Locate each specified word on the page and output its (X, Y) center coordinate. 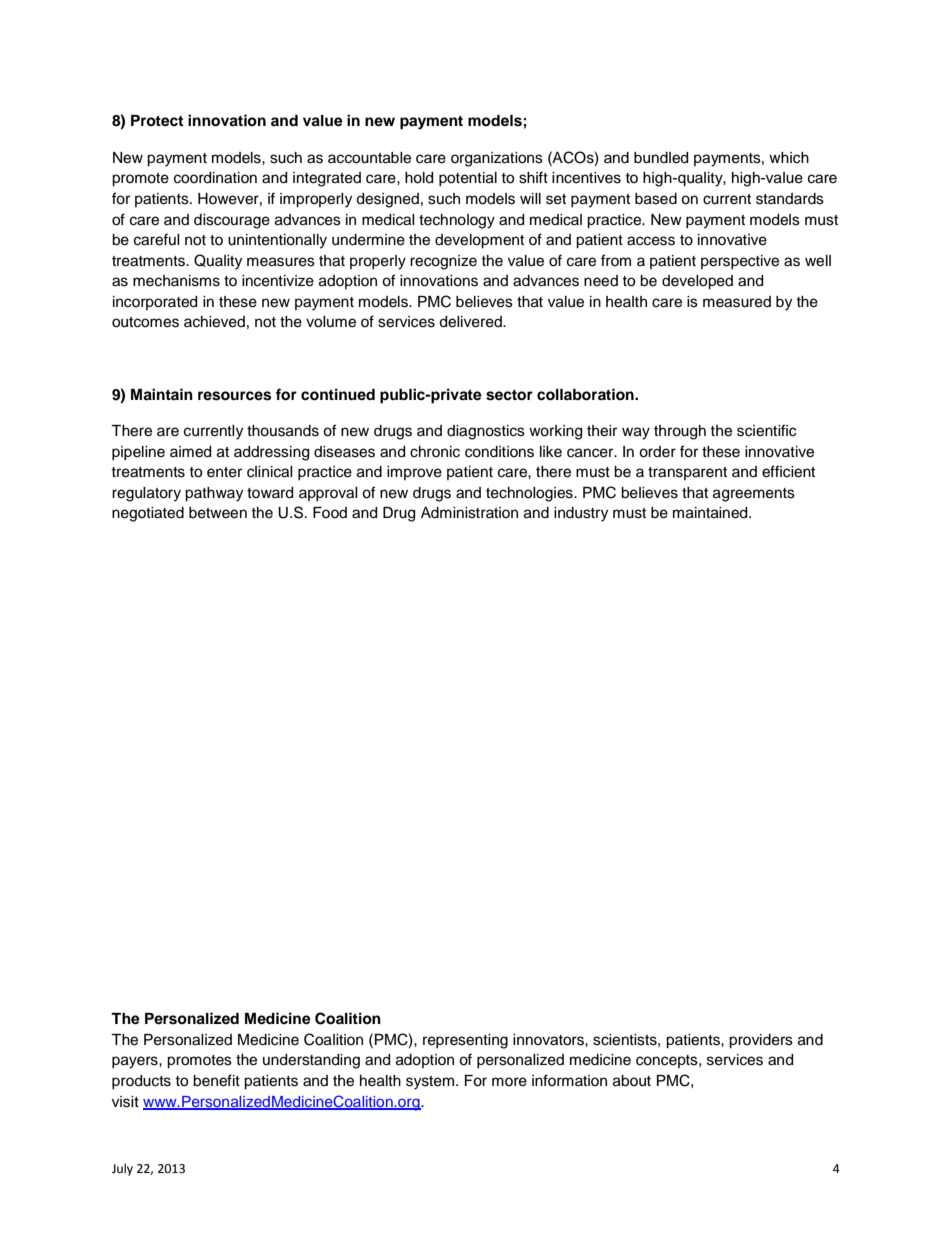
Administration (469, 513)
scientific (766, 430)
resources (234, 396)
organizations (497, 159)
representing (465, 1041)
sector (509, 395)
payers (136, 1062)
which (789, 158)
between (218, 513)
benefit (216, 1080)
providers (761, 1041)
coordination (215, 178)
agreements (754, 495)
